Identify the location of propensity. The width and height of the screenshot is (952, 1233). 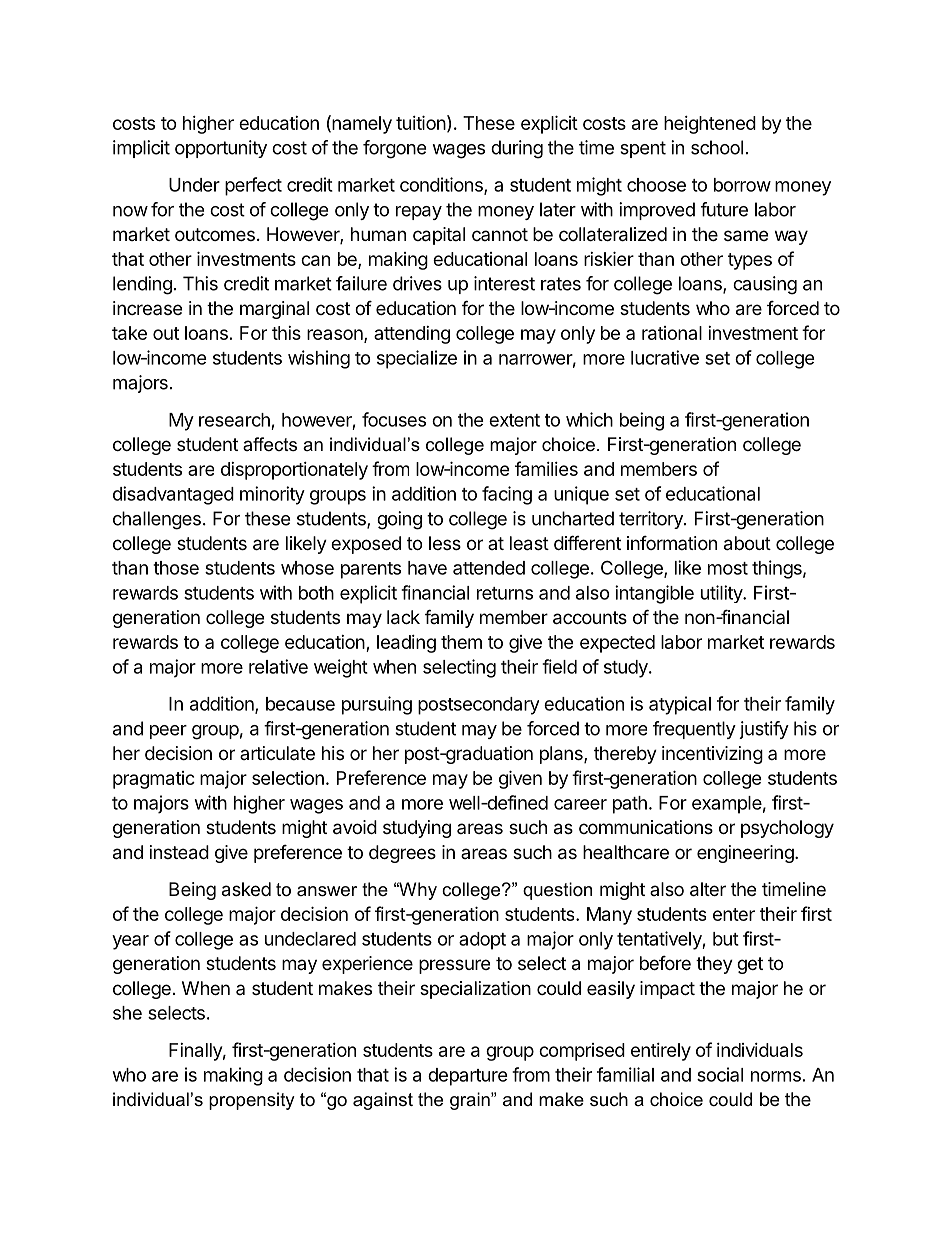
(252, 1101).
